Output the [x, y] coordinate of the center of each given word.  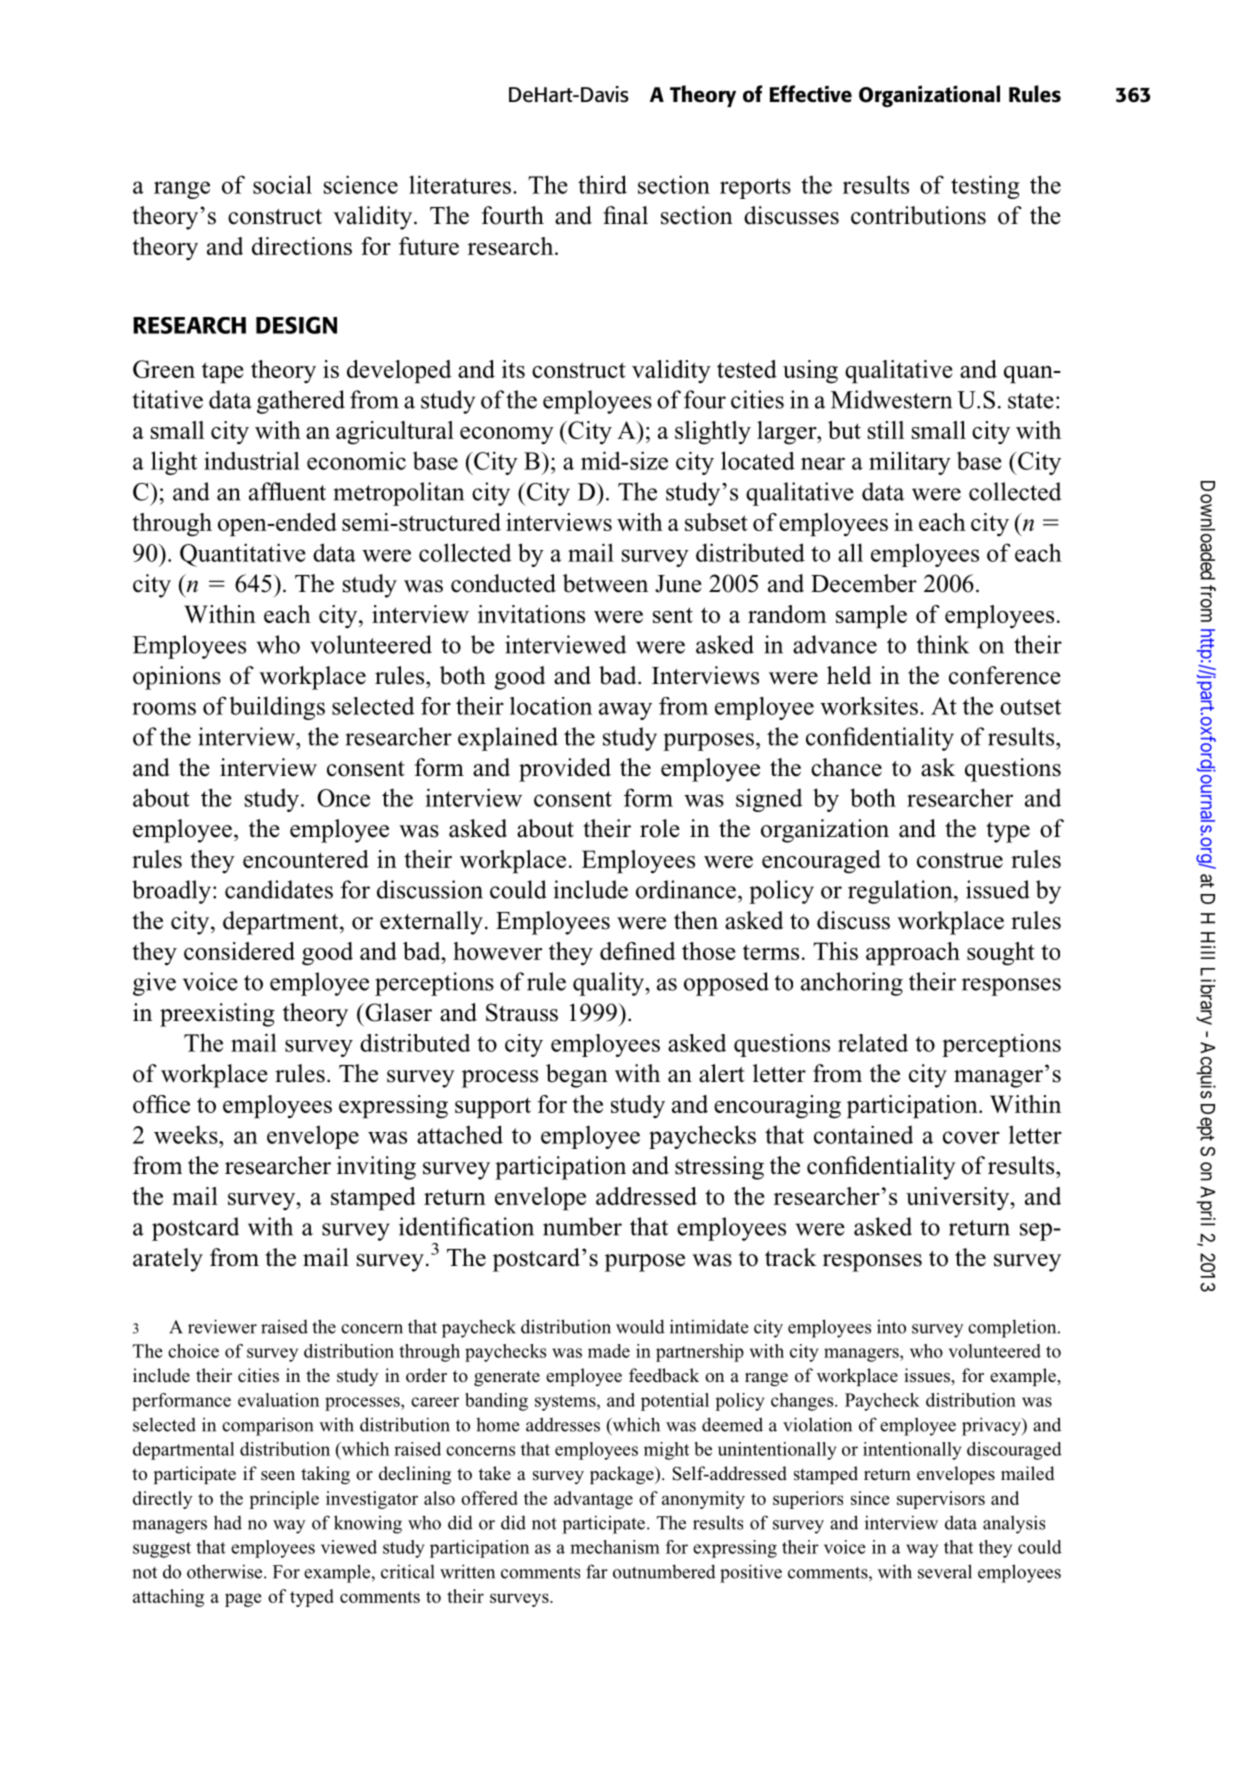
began [577, 1076]
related [873, 1043]
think [943, 644]
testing [985, 187]
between [605, 583]
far [597, 1571]
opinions [177, 678]
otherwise [226, 1571]
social [282, 184]
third [602, 184]
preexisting [217, 1015]
